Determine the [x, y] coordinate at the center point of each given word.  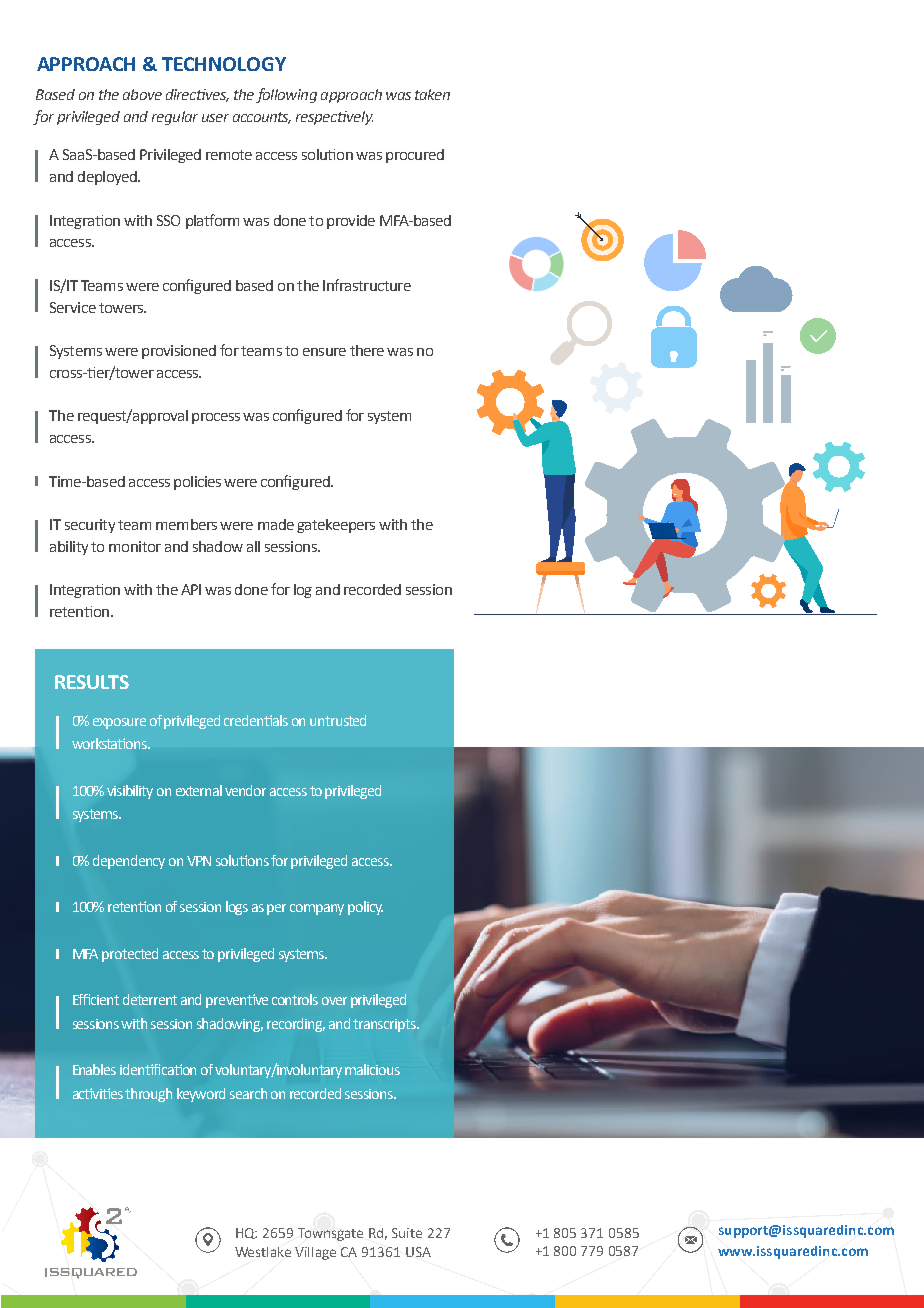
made [276, 524]
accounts [262, 118]
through [148, 1095]
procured [415, 156]
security [90, 526]
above [142, 94]
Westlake [263, 1252]
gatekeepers [336, 526]
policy [365, 908]
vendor [245, 790]
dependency [129, 862]
